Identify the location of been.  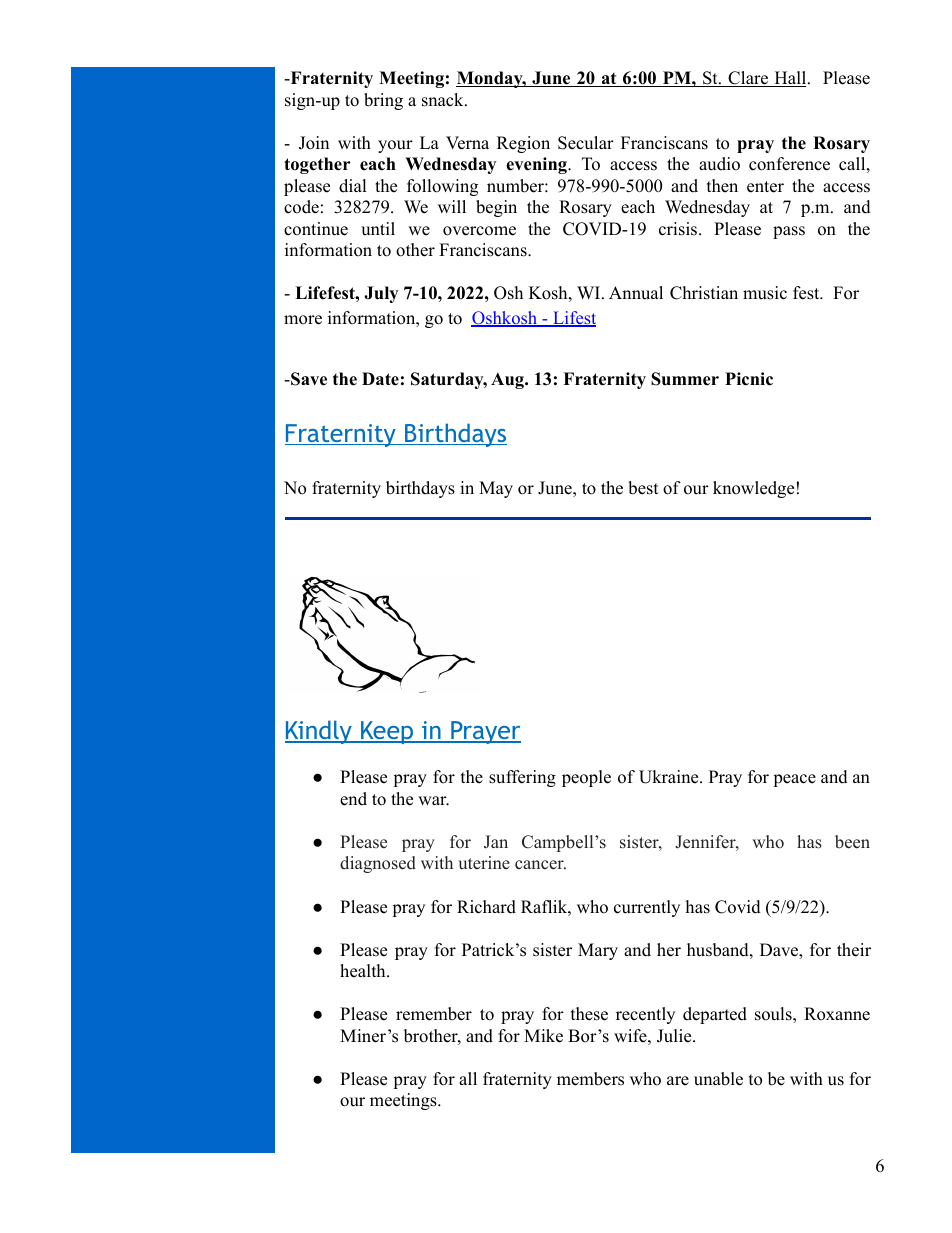
(852, 842).
